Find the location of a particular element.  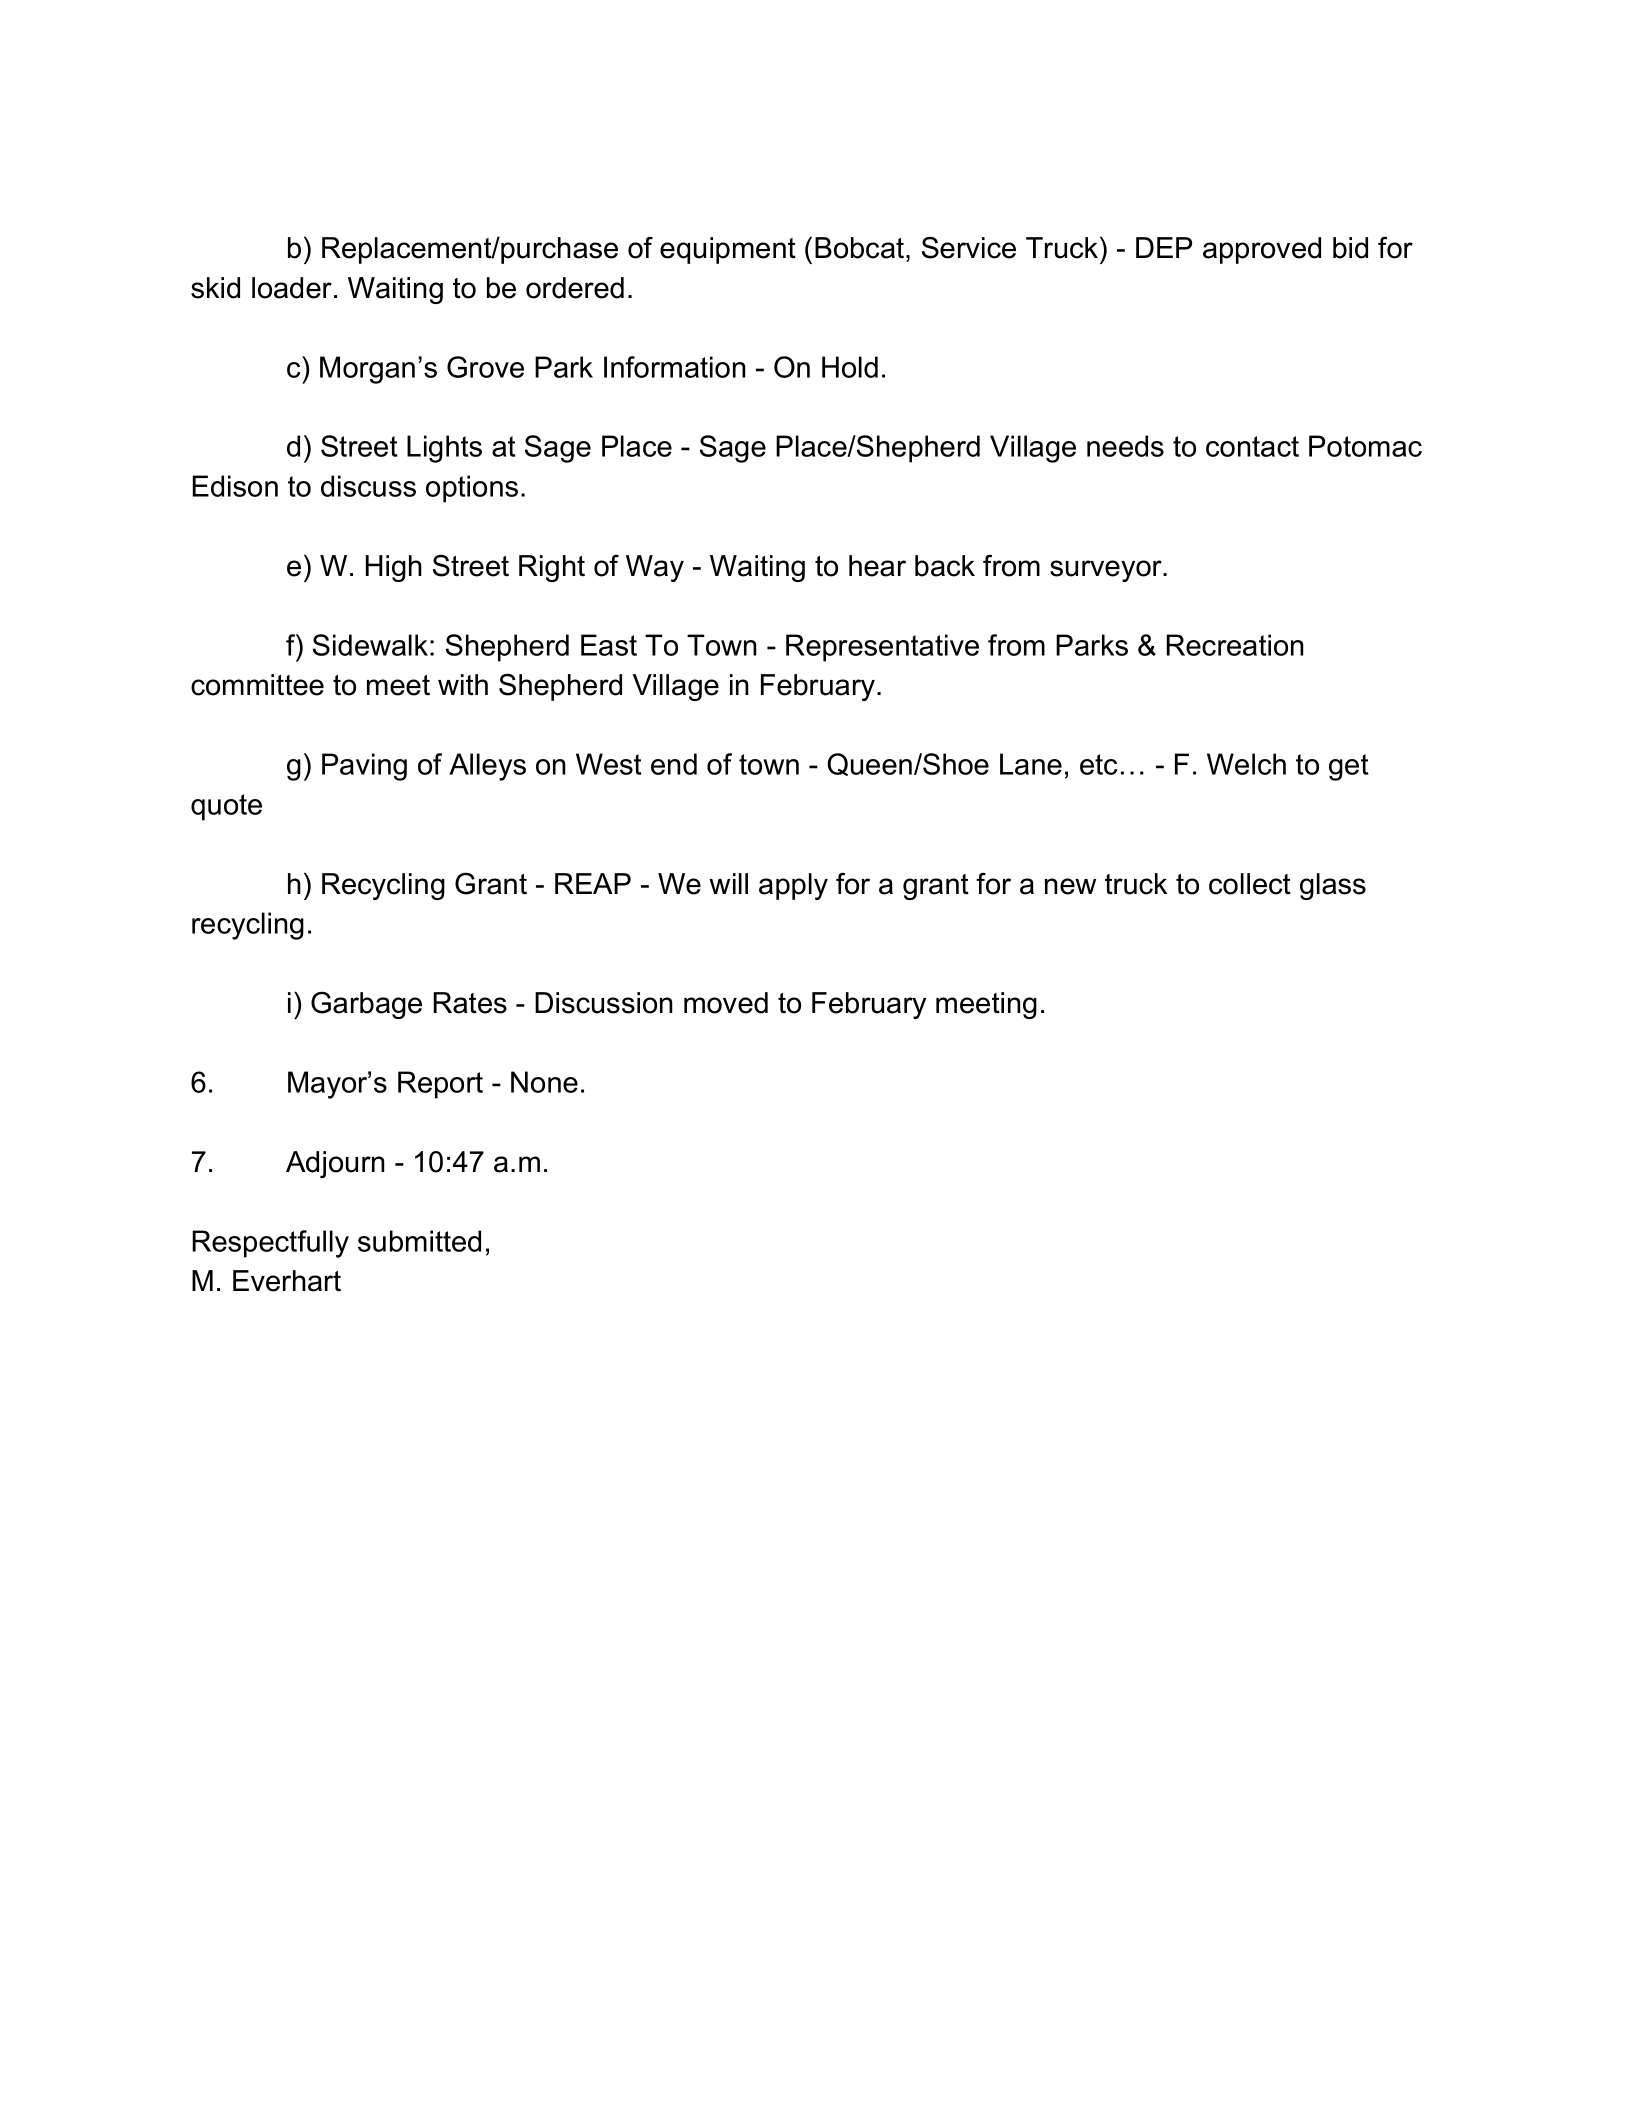

Garbage is located at coordinates (366, 1005).
